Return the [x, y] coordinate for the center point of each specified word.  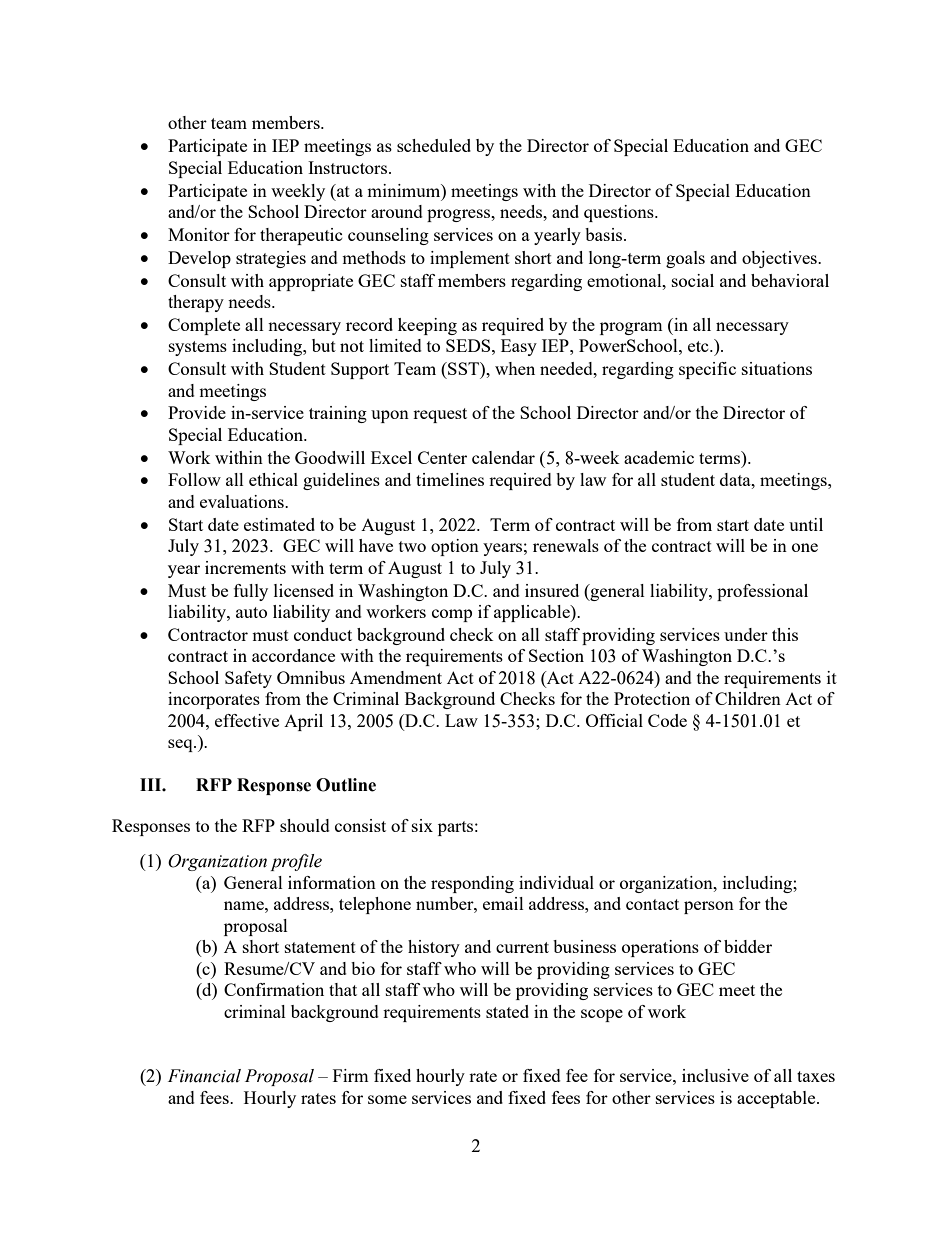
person [709, 907]
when [515, 368]
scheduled [434, 145]
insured [552, 590]
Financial [204, 1076]
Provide [197, 412]
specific [707, 370]
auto [251, 612]
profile [296, 862]
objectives [780, 259]
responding [472, 884]
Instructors [349, 167]
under [746, 634]
